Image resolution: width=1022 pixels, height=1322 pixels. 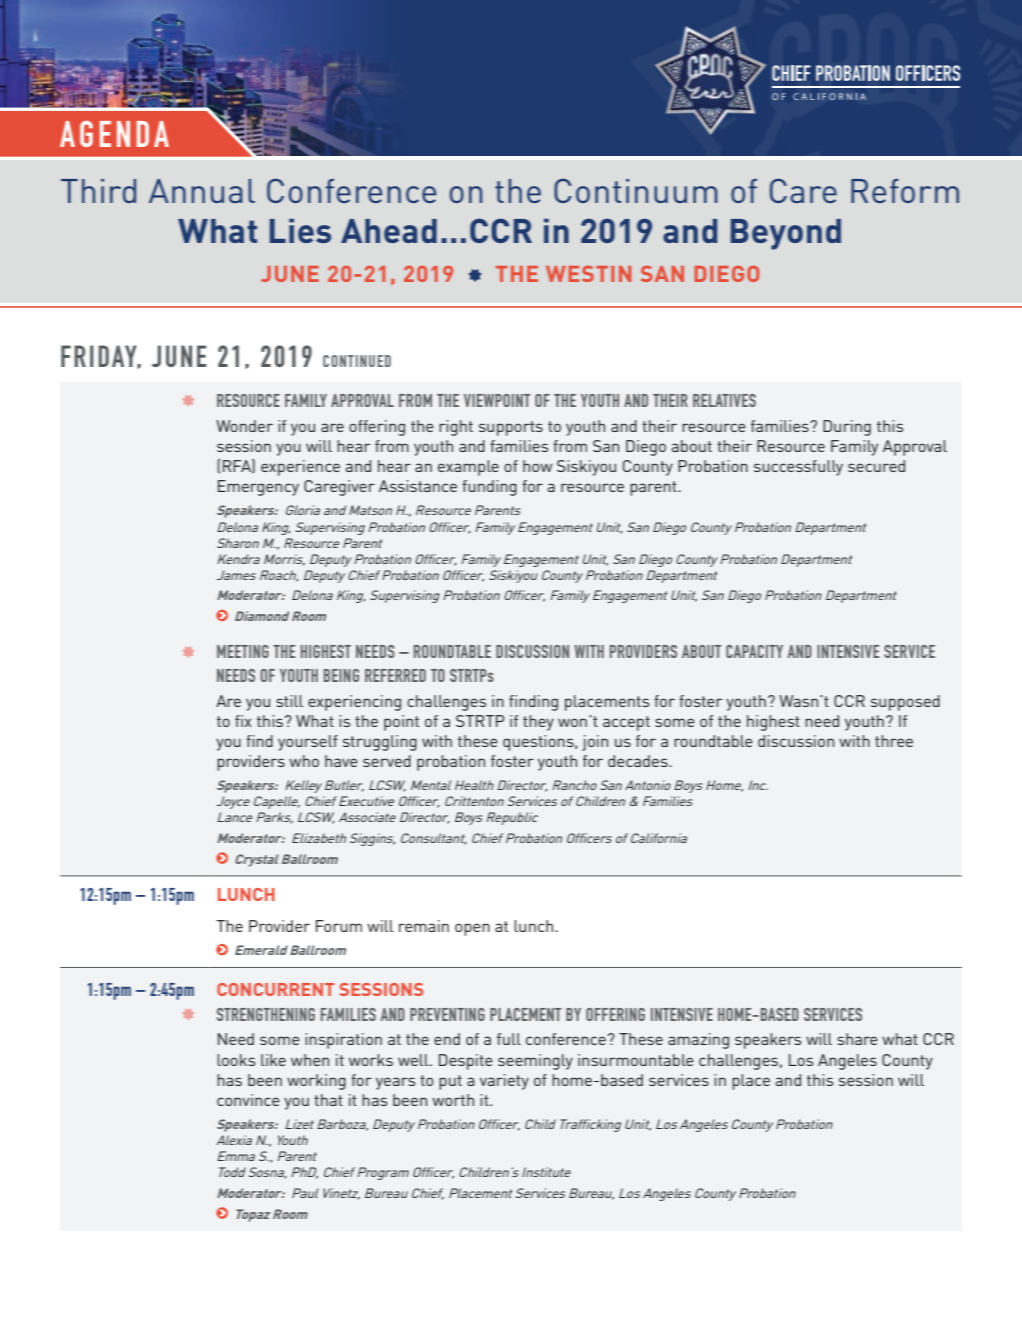 I want to click on looks, so click(x=236, y=1060).
